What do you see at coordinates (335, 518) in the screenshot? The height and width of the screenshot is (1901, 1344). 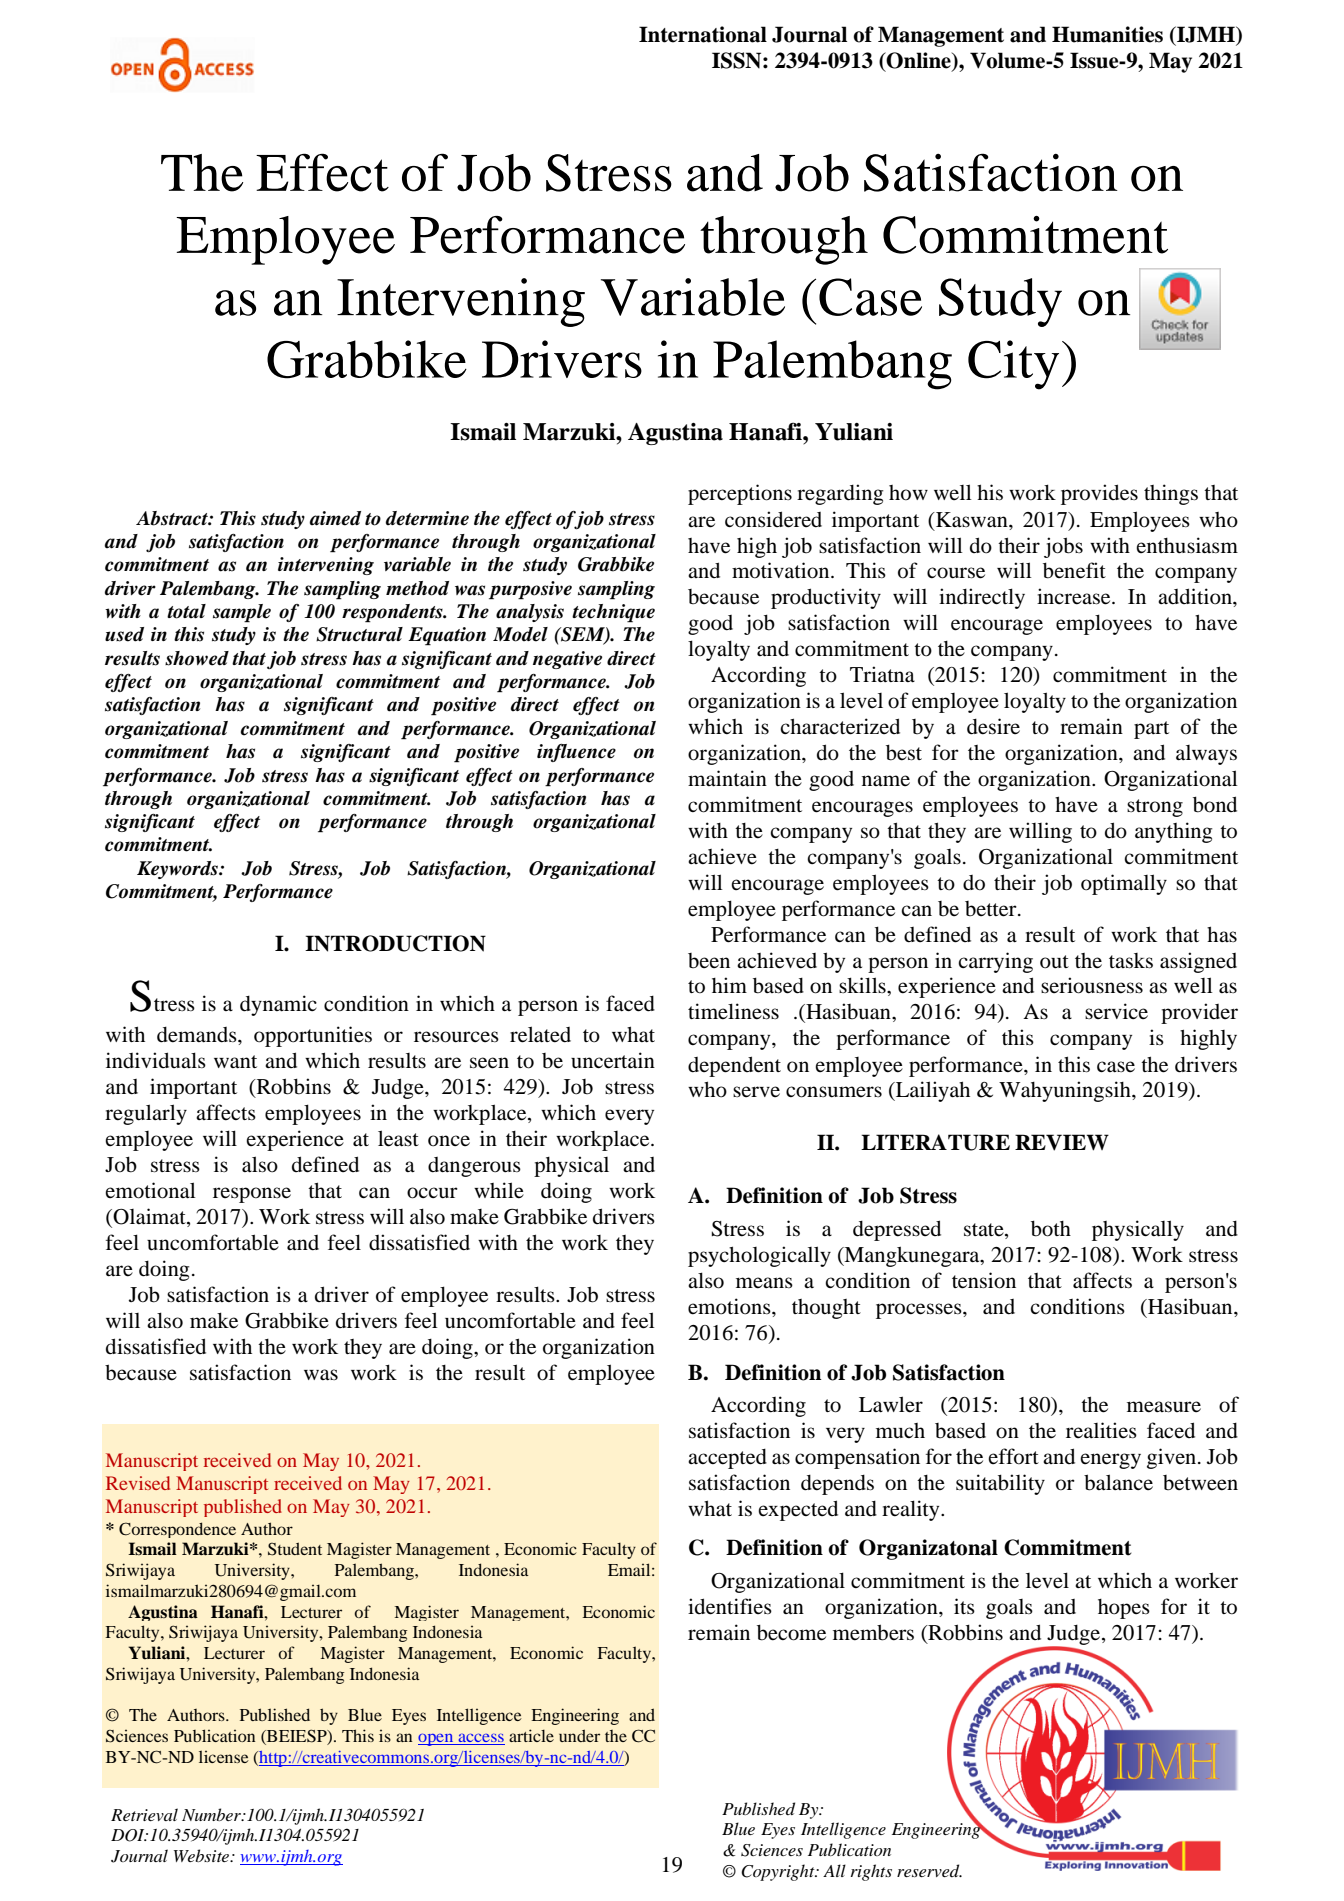 I see `aimed` at bounding box center [335, 518].
